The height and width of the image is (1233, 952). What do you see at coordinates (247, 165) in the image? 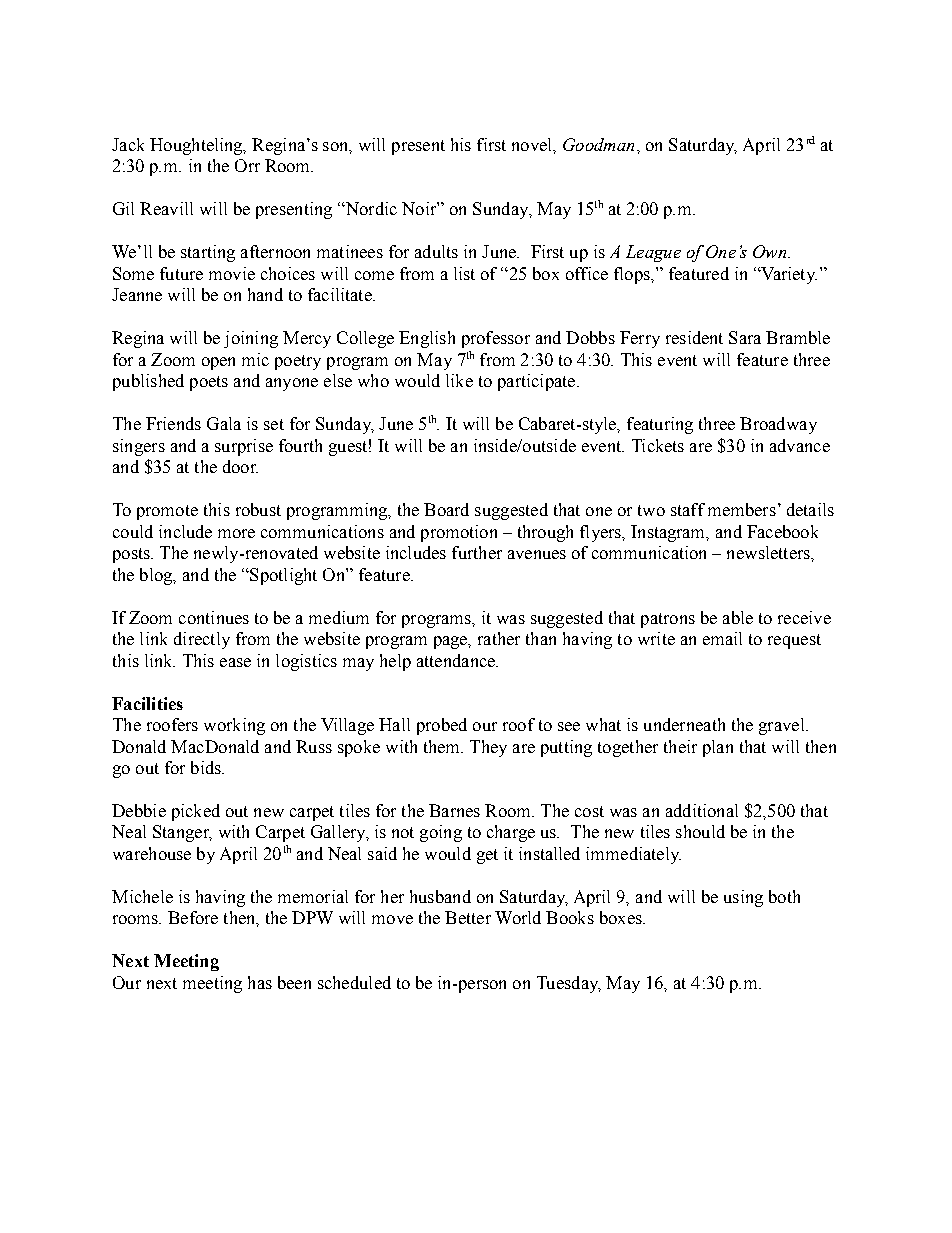
I see `Orr` at bounding box center [247, 165].
